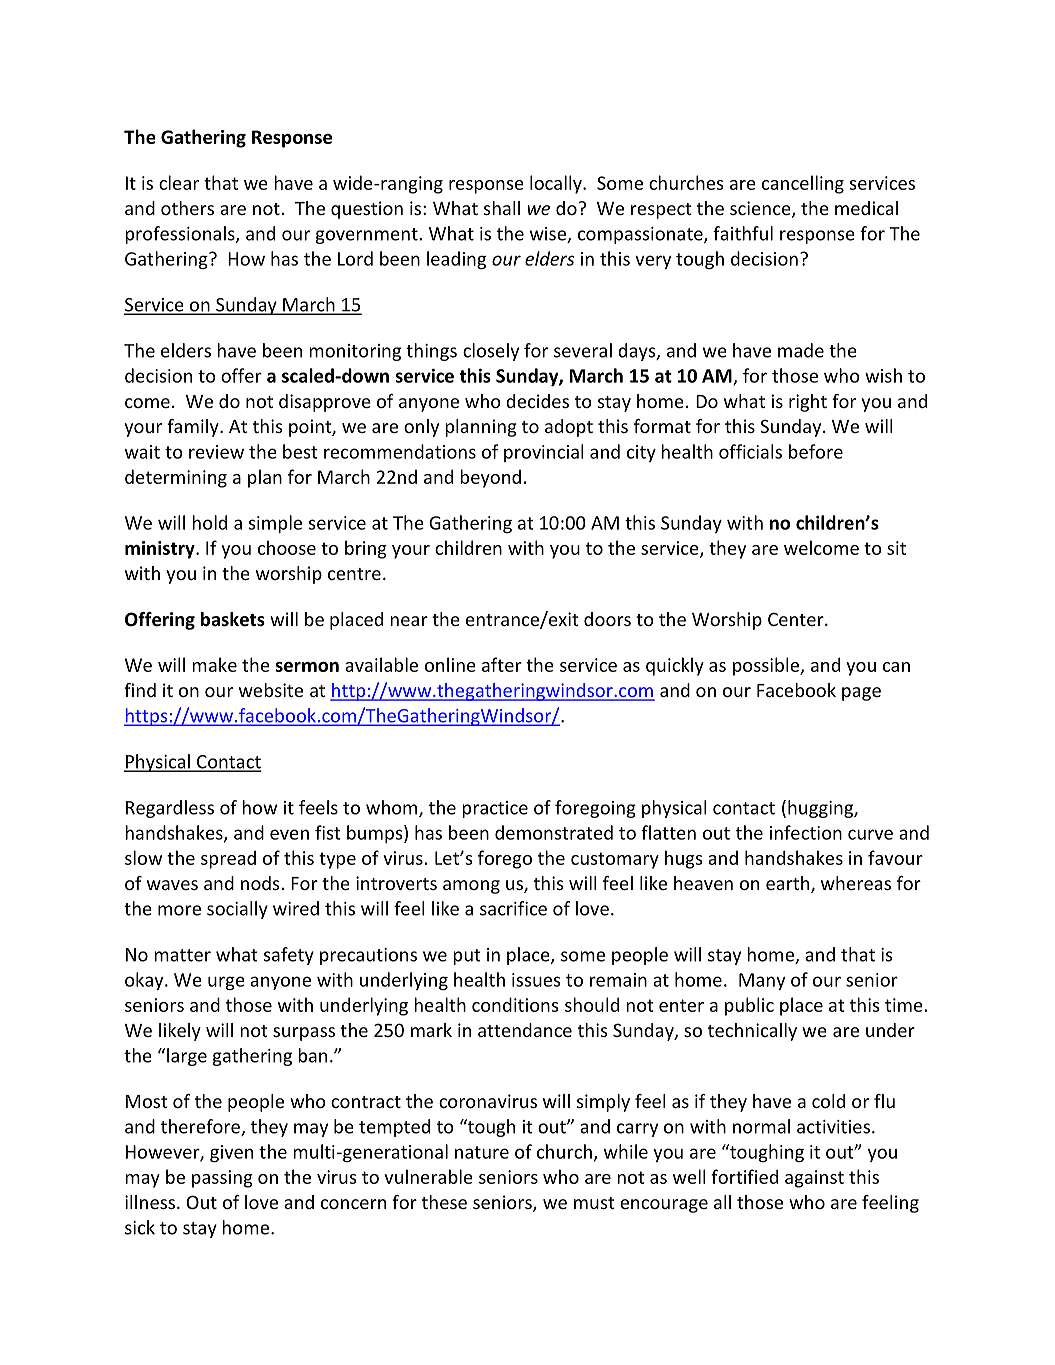 This document has width=1055, height=1365. Describe the element at coordinates (226, 983) in the document. I see `urge` at that location.
